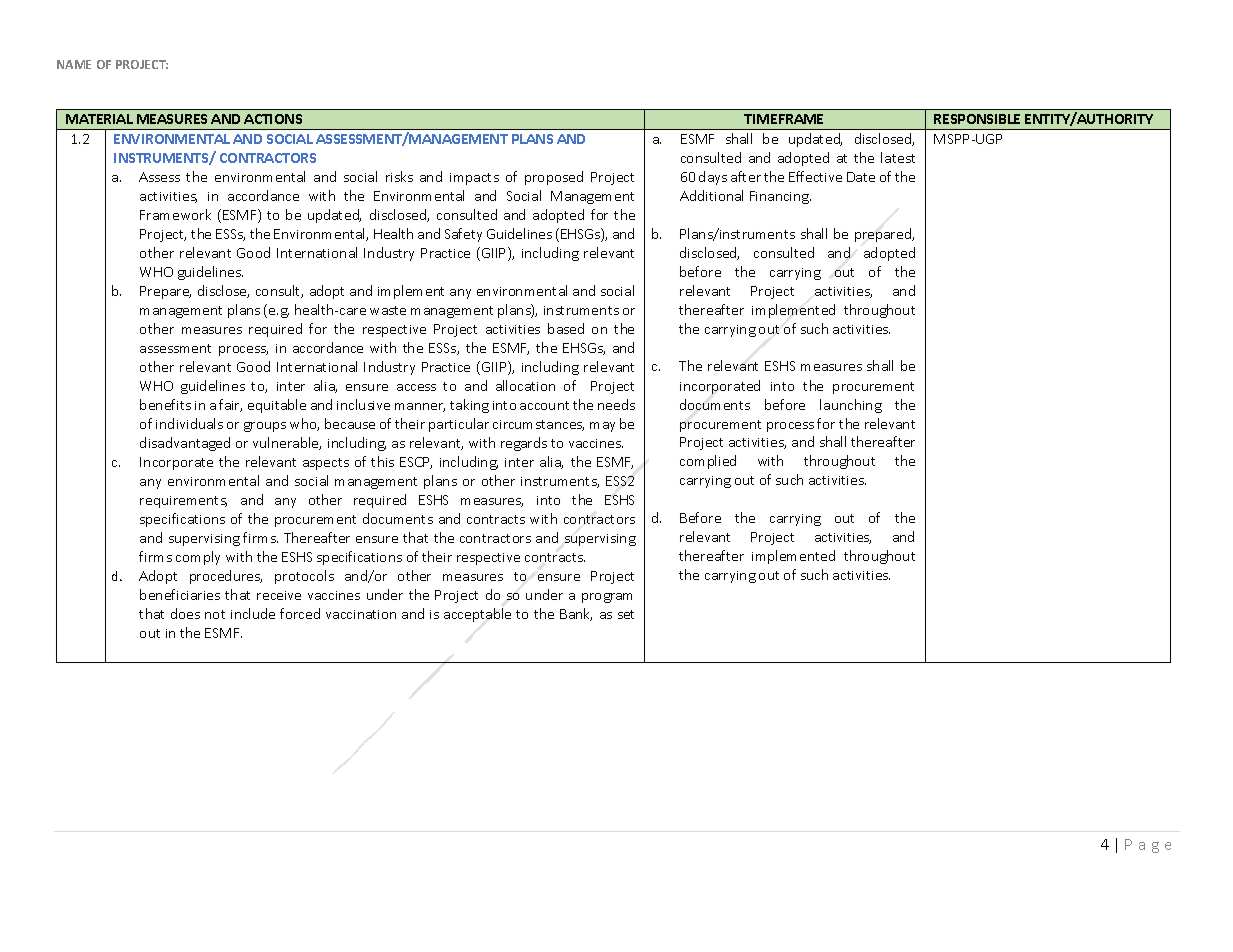 This screenshot has height=952, width=1233. I want to click on Financing, so click(780, 197).
